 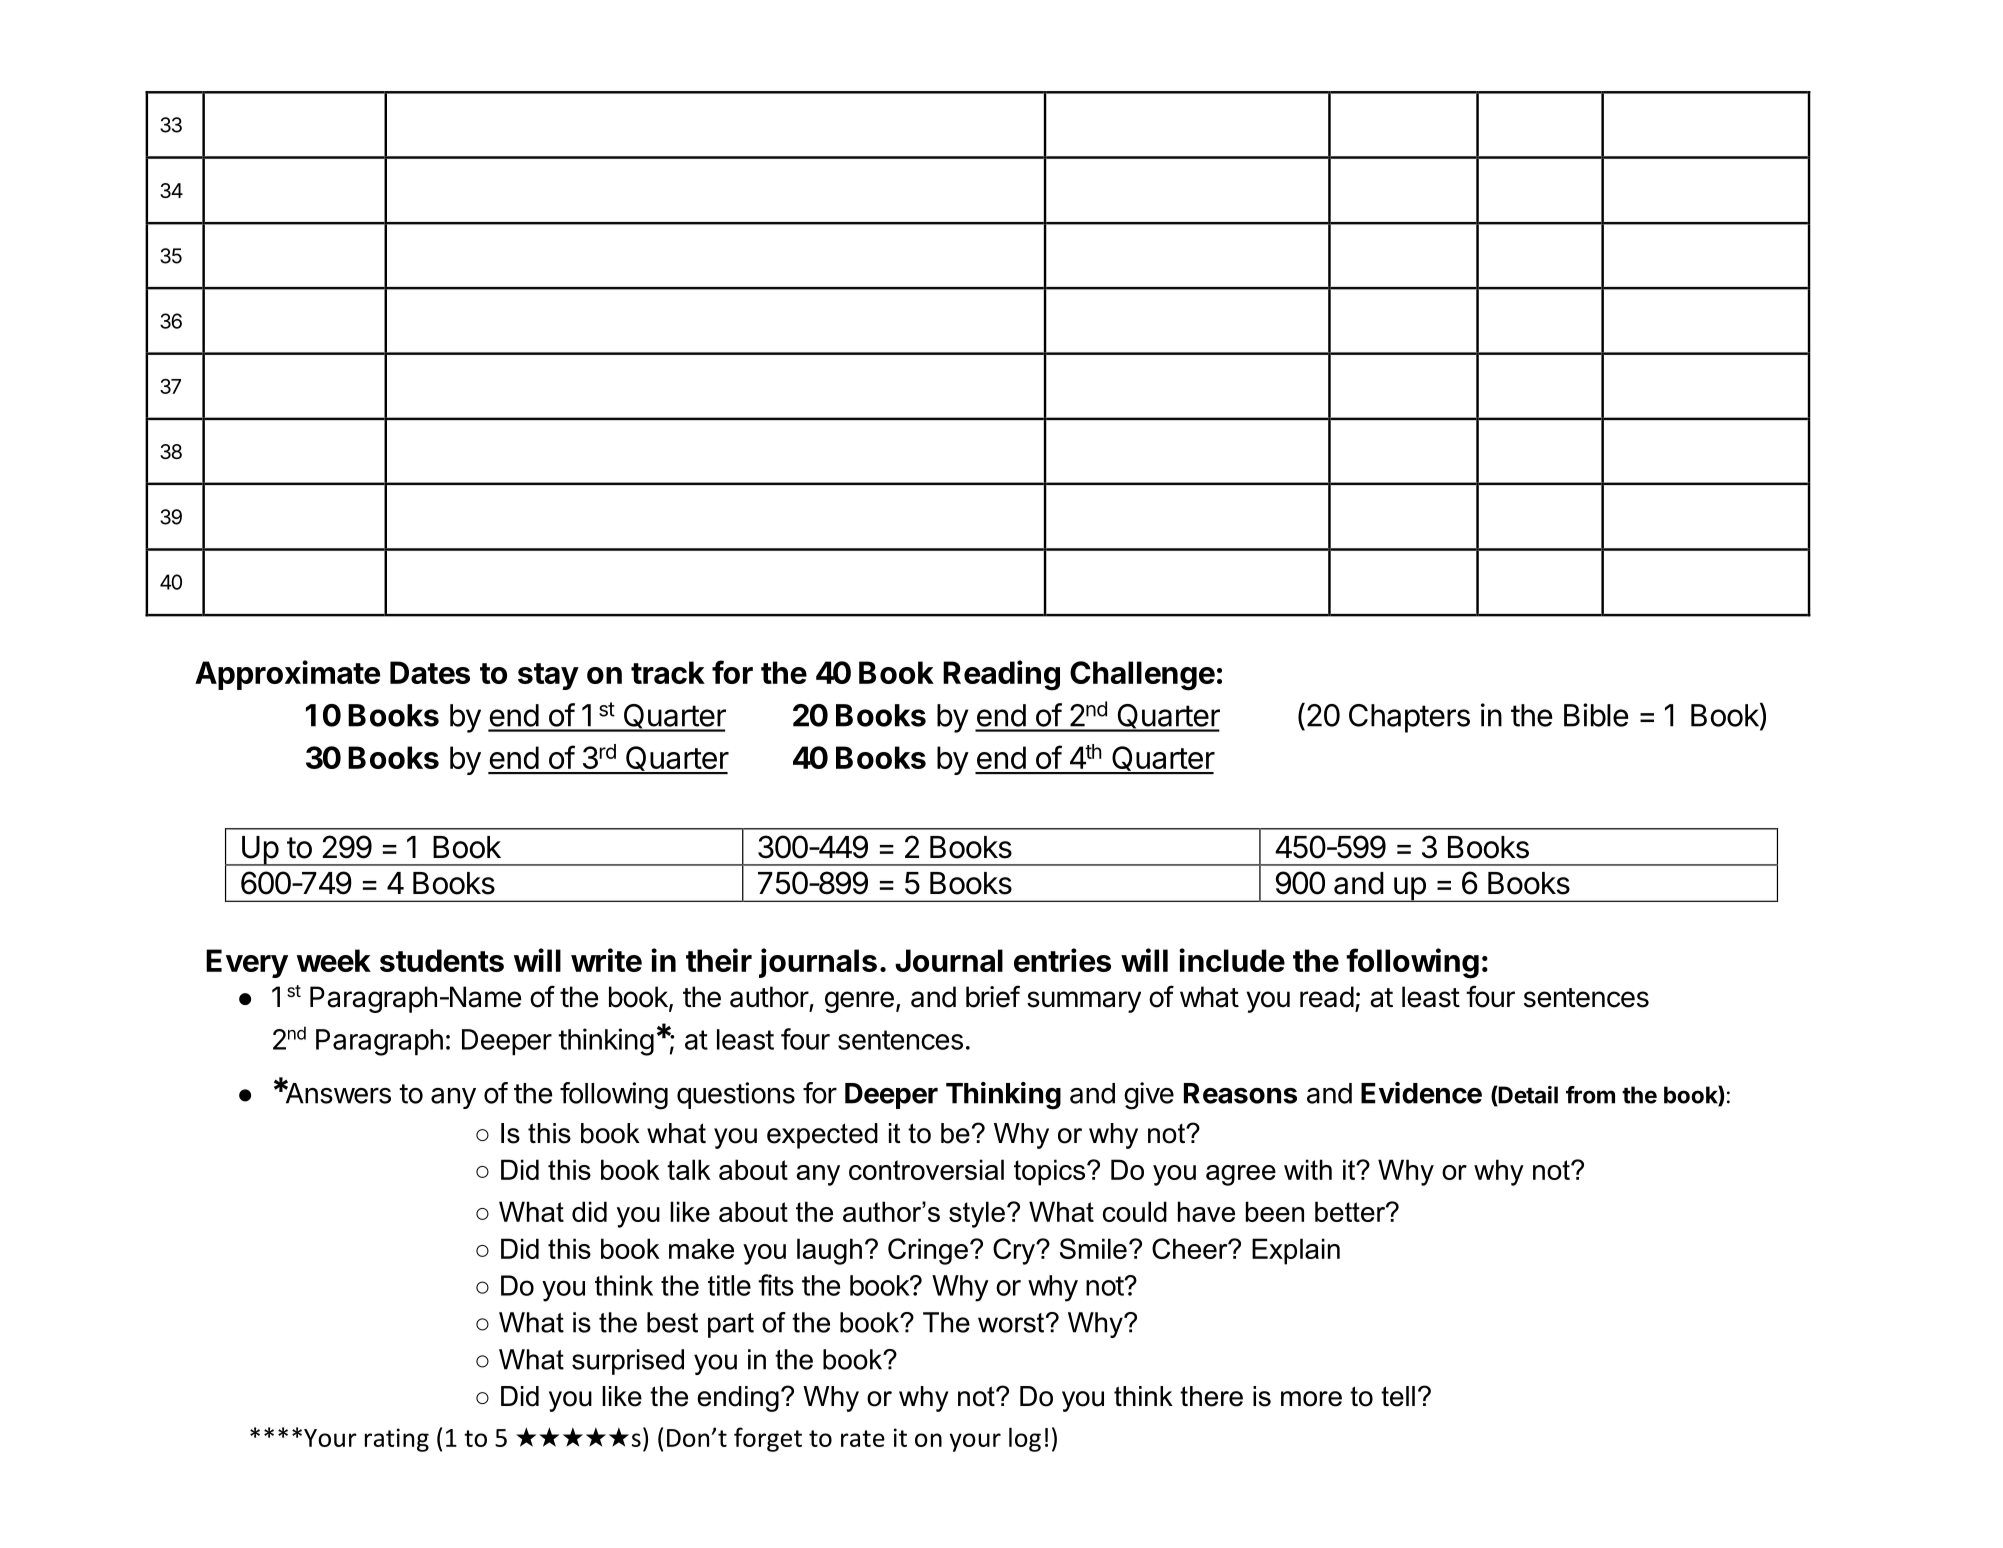 I want to click on tell, so click(x=1398, y=1396).
